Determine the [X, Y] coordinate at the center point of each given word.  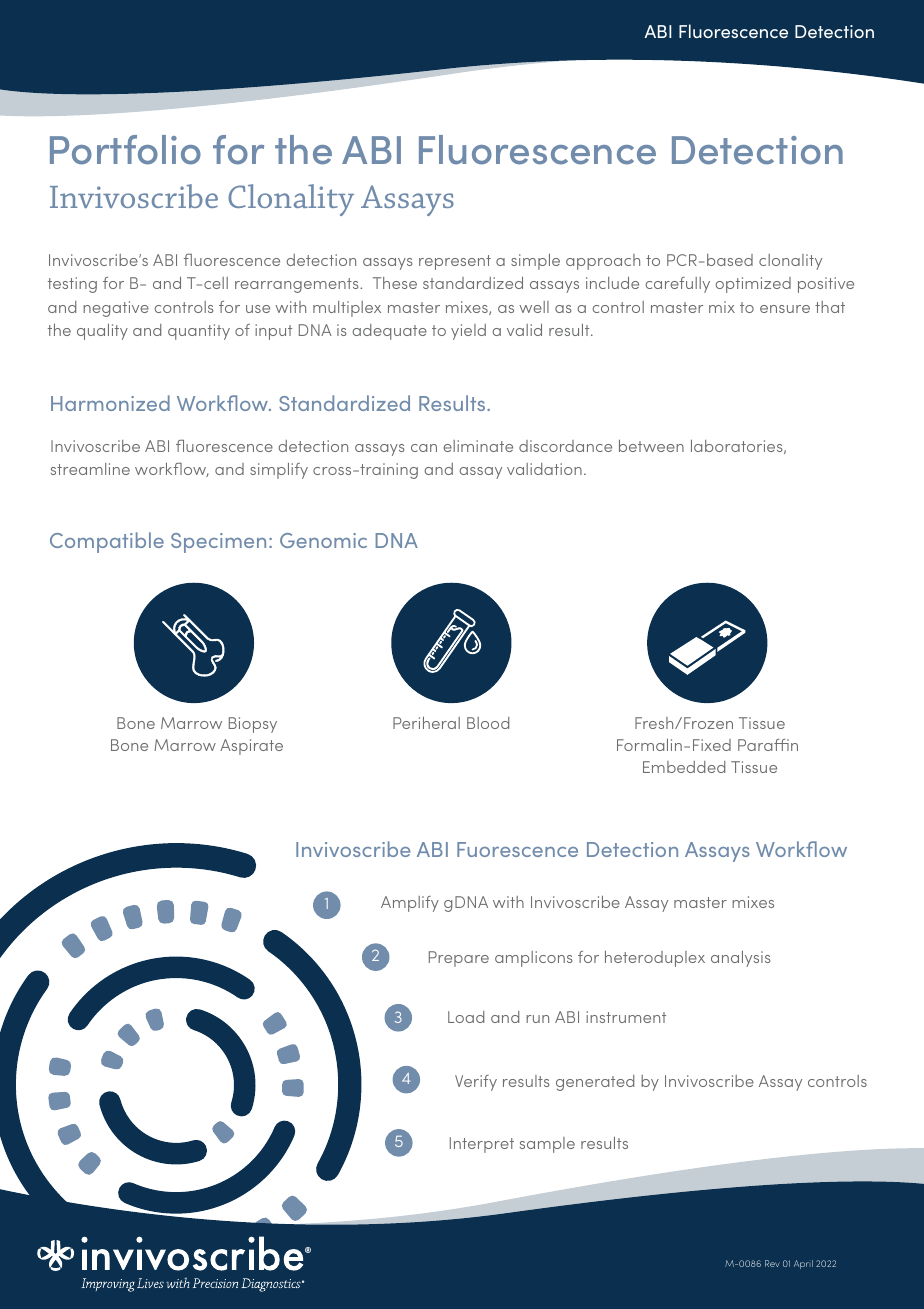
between [651, 446]
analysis [741, 959]
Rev [772, 1263]
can [424, 448]
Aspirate [251, 747]
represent [455, 262]
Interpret [482, 1145]
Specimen [218, 543]
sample [547, 1145]
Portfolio [125, 150]
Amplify [410, 904]
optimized [753, 285]
